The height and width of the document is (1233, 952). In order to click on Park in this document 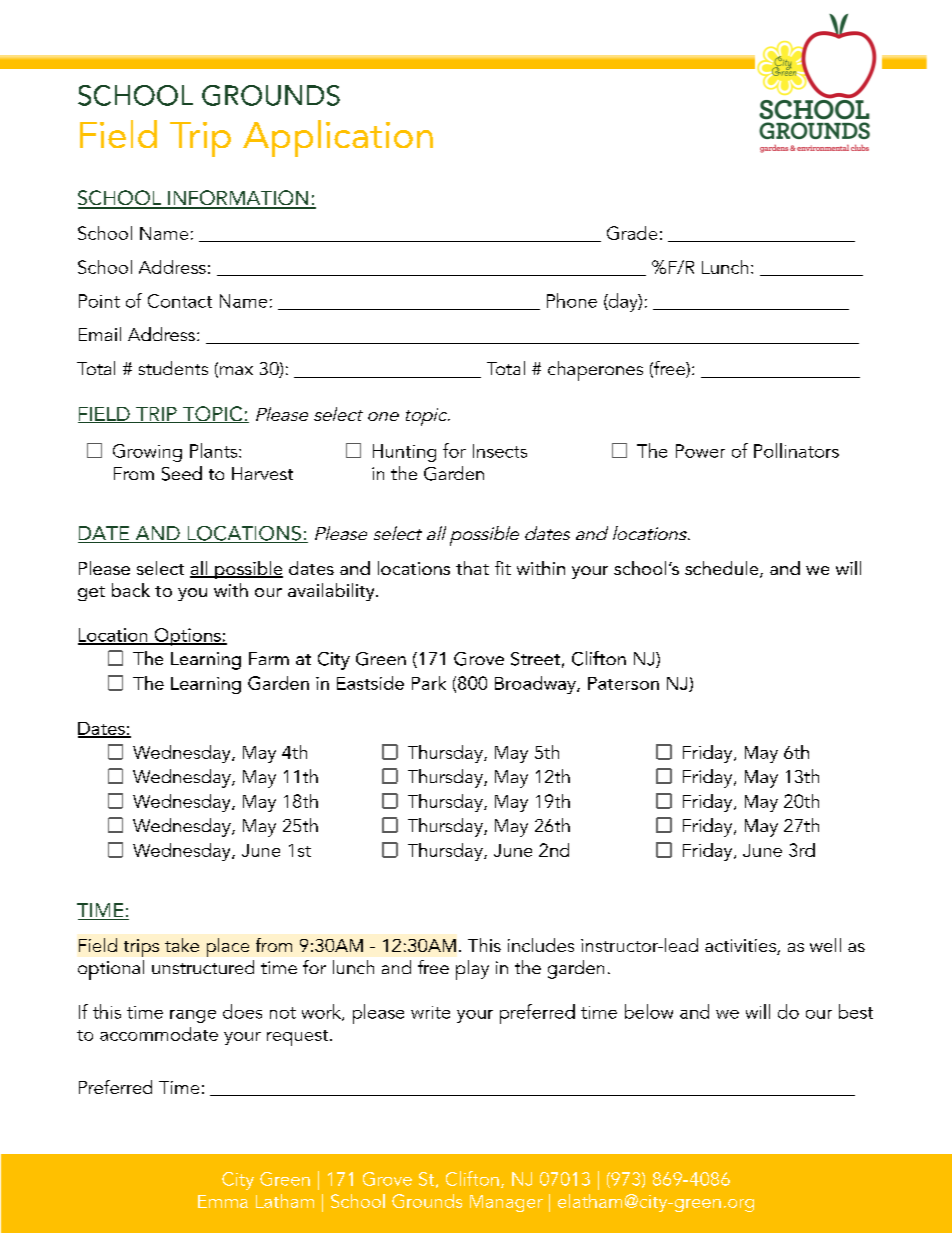, I will do `click(429, 683)`.
